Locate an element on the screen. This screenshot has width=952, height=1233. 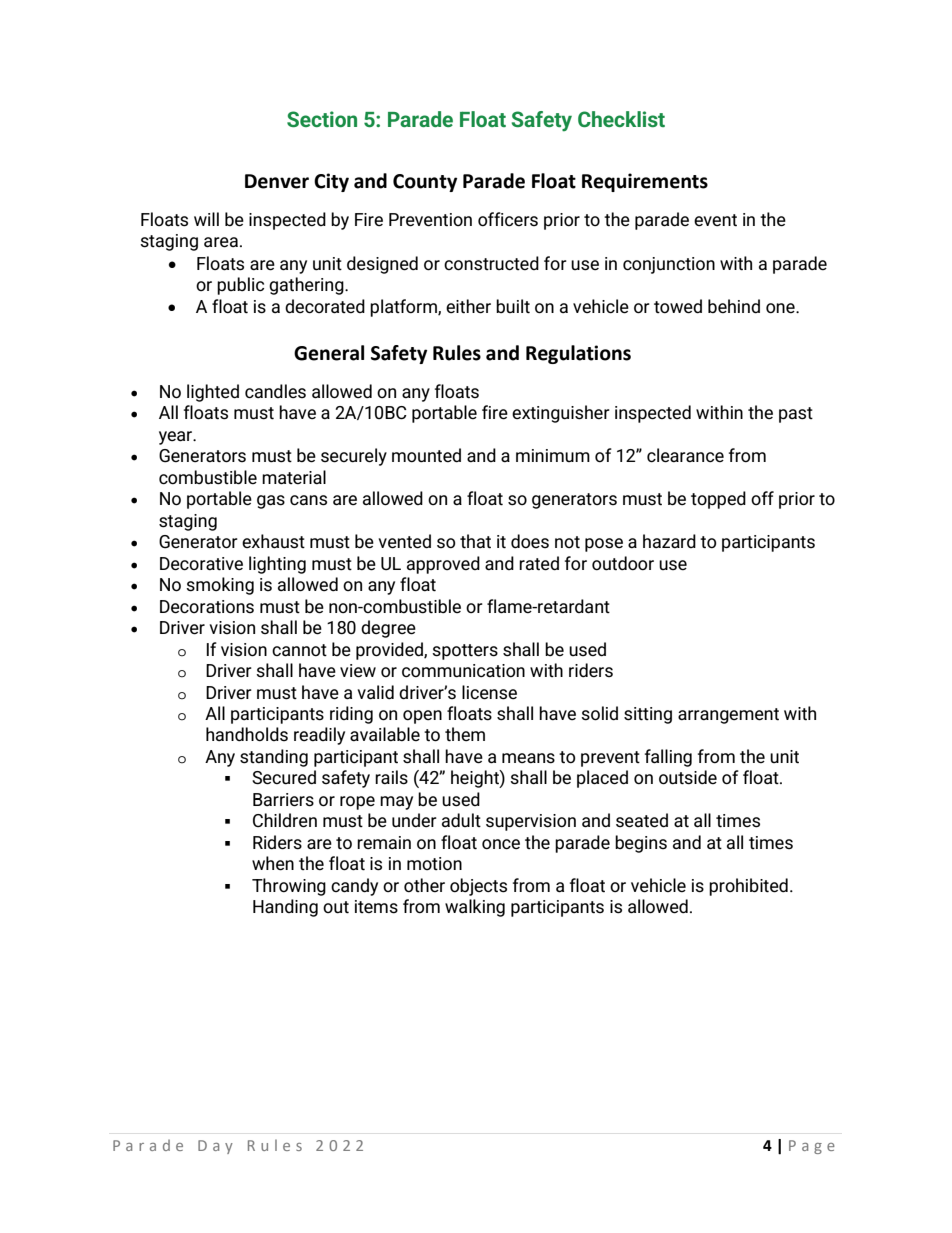
walking is located at coordinates (475, 908).
